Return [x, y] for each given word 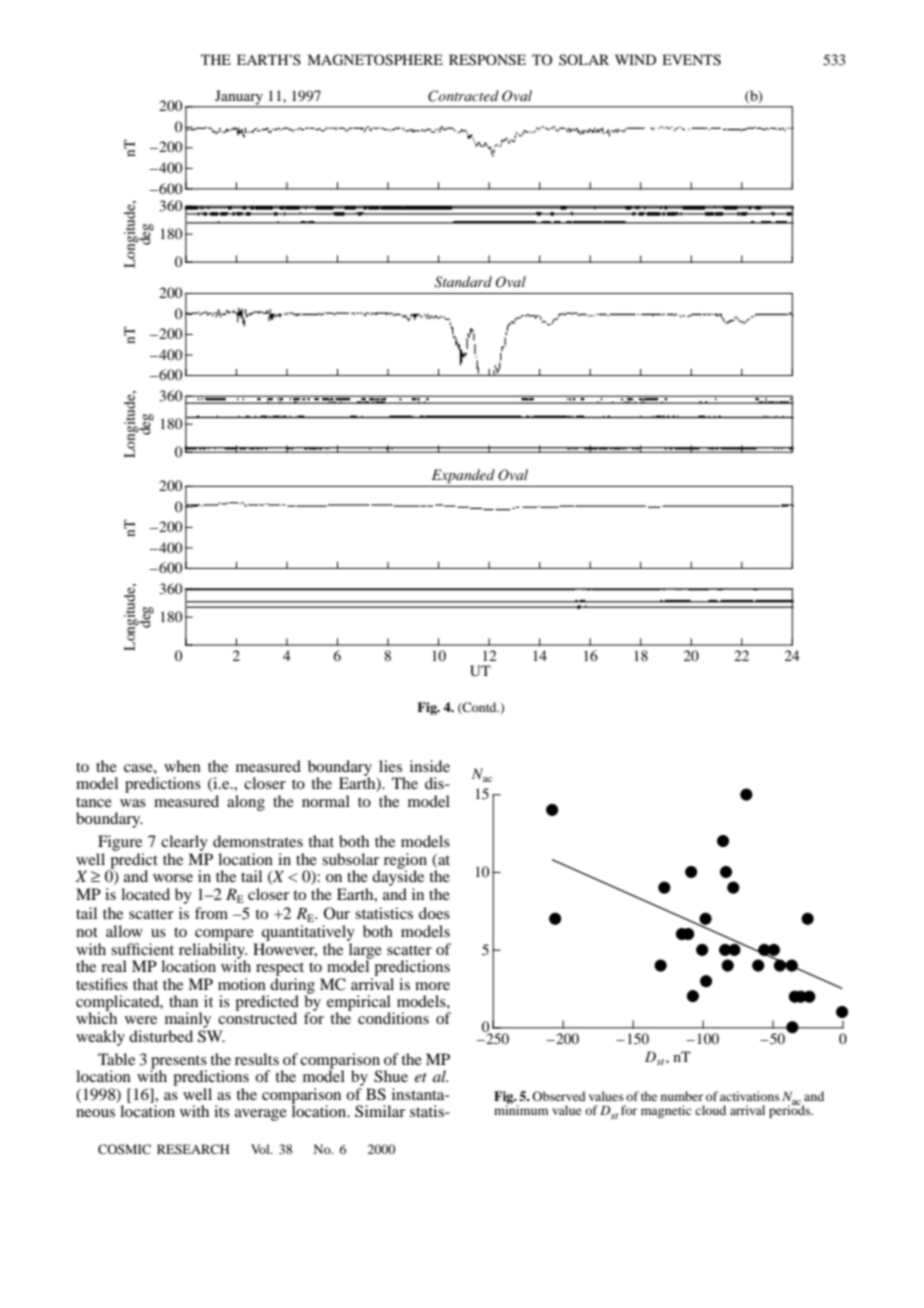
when [182, 766]
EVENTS [691, 60]
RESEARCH [193, 1149]
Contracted [463, 96]
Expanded [463, 476]
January [239, 97]
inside [430, 766]
